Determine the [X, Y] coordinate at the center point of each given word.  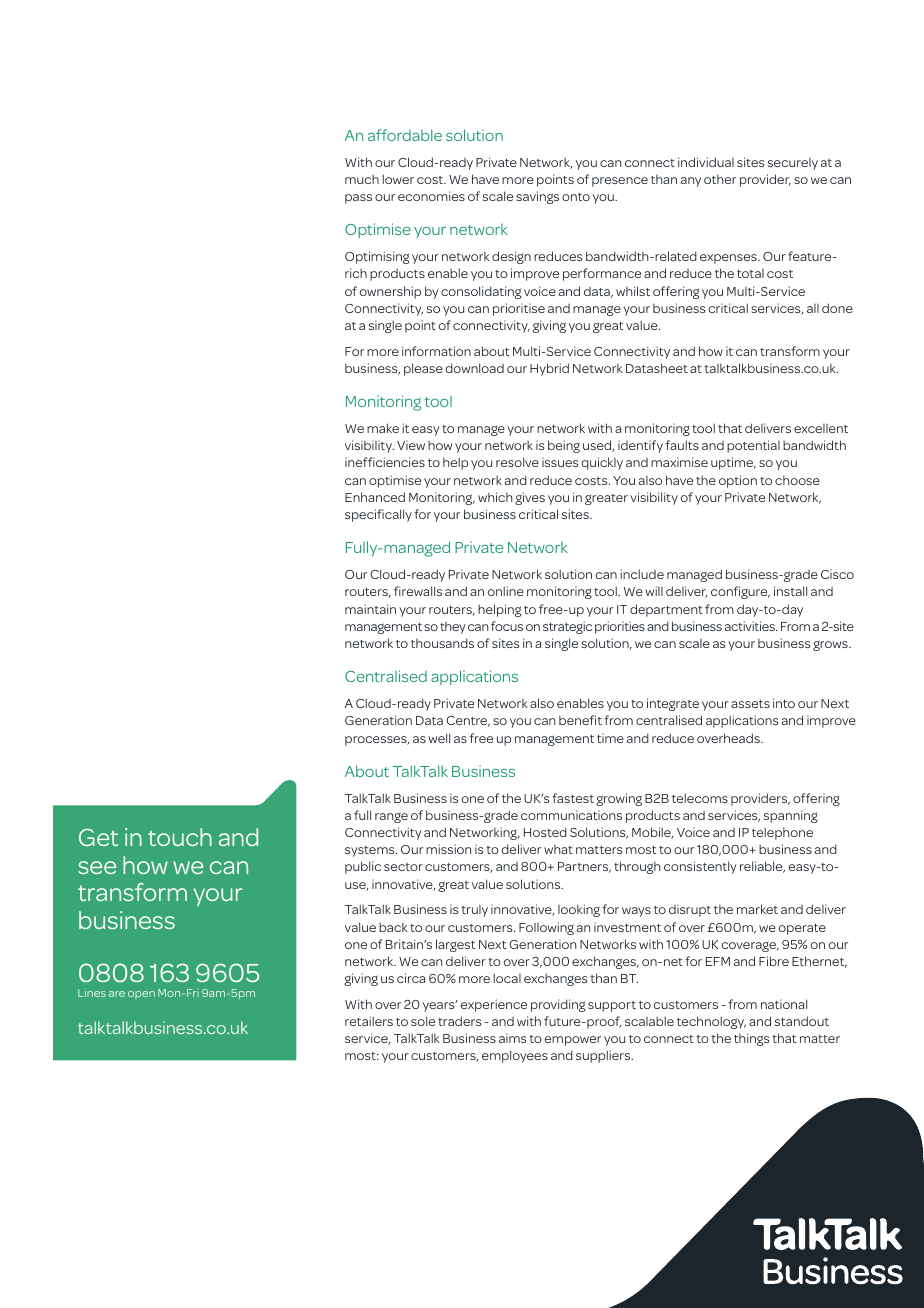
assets [750, 704]
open [141, 995]
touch [180, 837]
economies [431, 196]
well [439, 738]
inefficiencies [385, 462]
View [411, 445]
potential [753, 446]
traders [459, 1021]
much [362, 179]
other [720, 179]
